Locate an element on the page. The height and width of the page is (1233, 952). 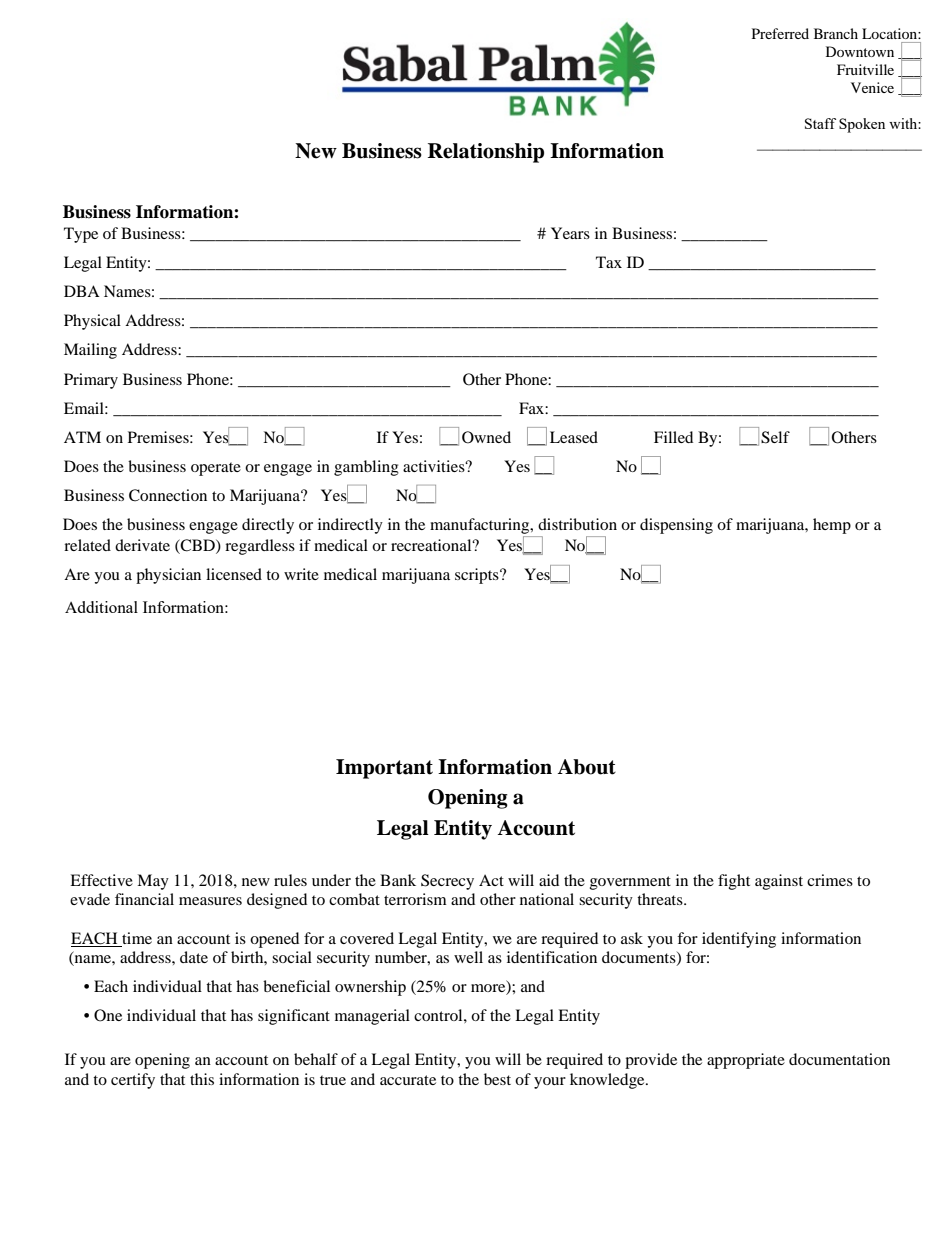
this is located at coordinates (202, 1079).
